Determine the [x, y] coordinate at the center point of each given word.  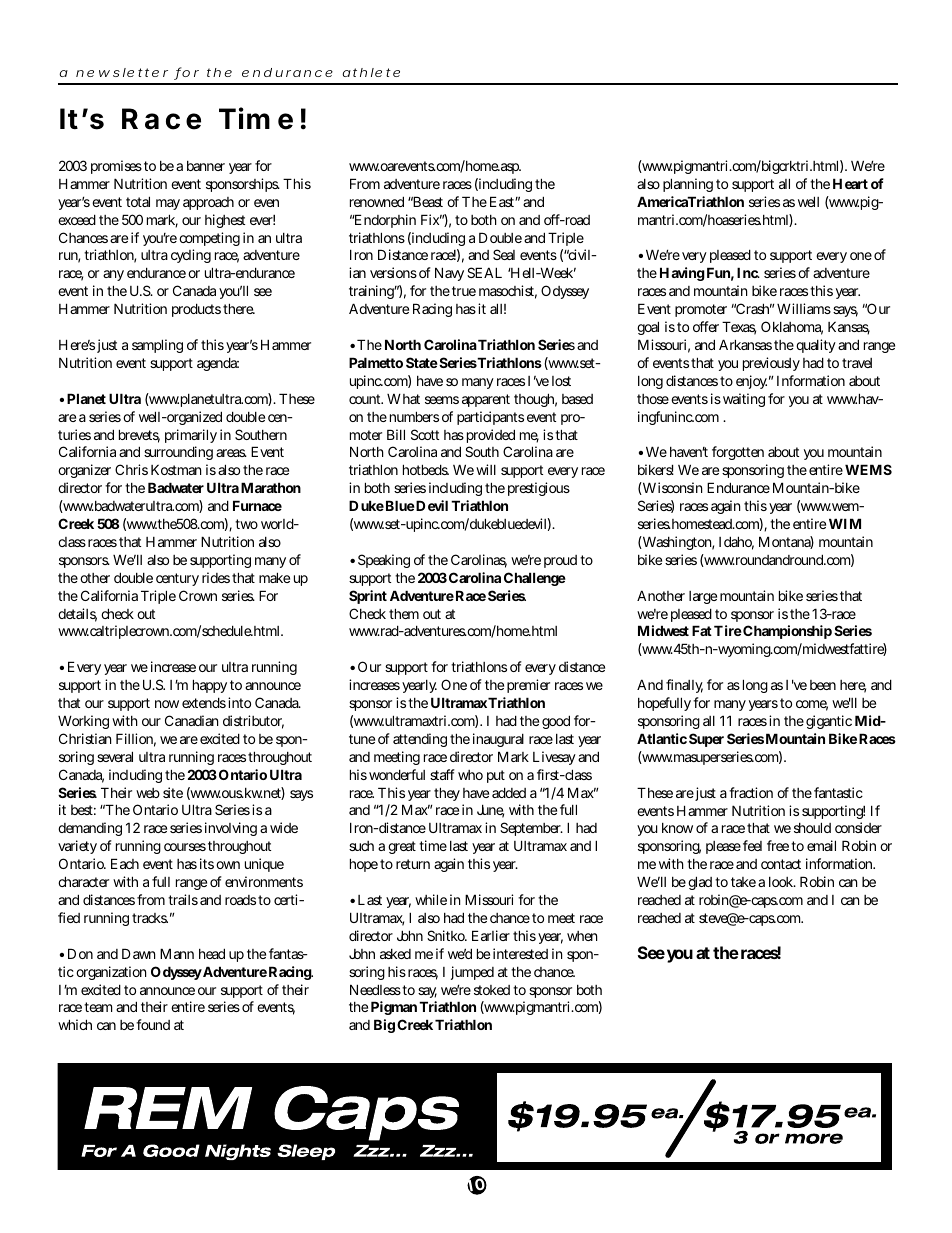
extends [204, 702]
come [812, 705]
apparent [486, 400]
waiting [744, 400]
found [153, 1024]
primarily [191, 436]
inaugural [498, 740]
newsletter [122, 72]
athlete [371, 72]
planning [688, 185]
